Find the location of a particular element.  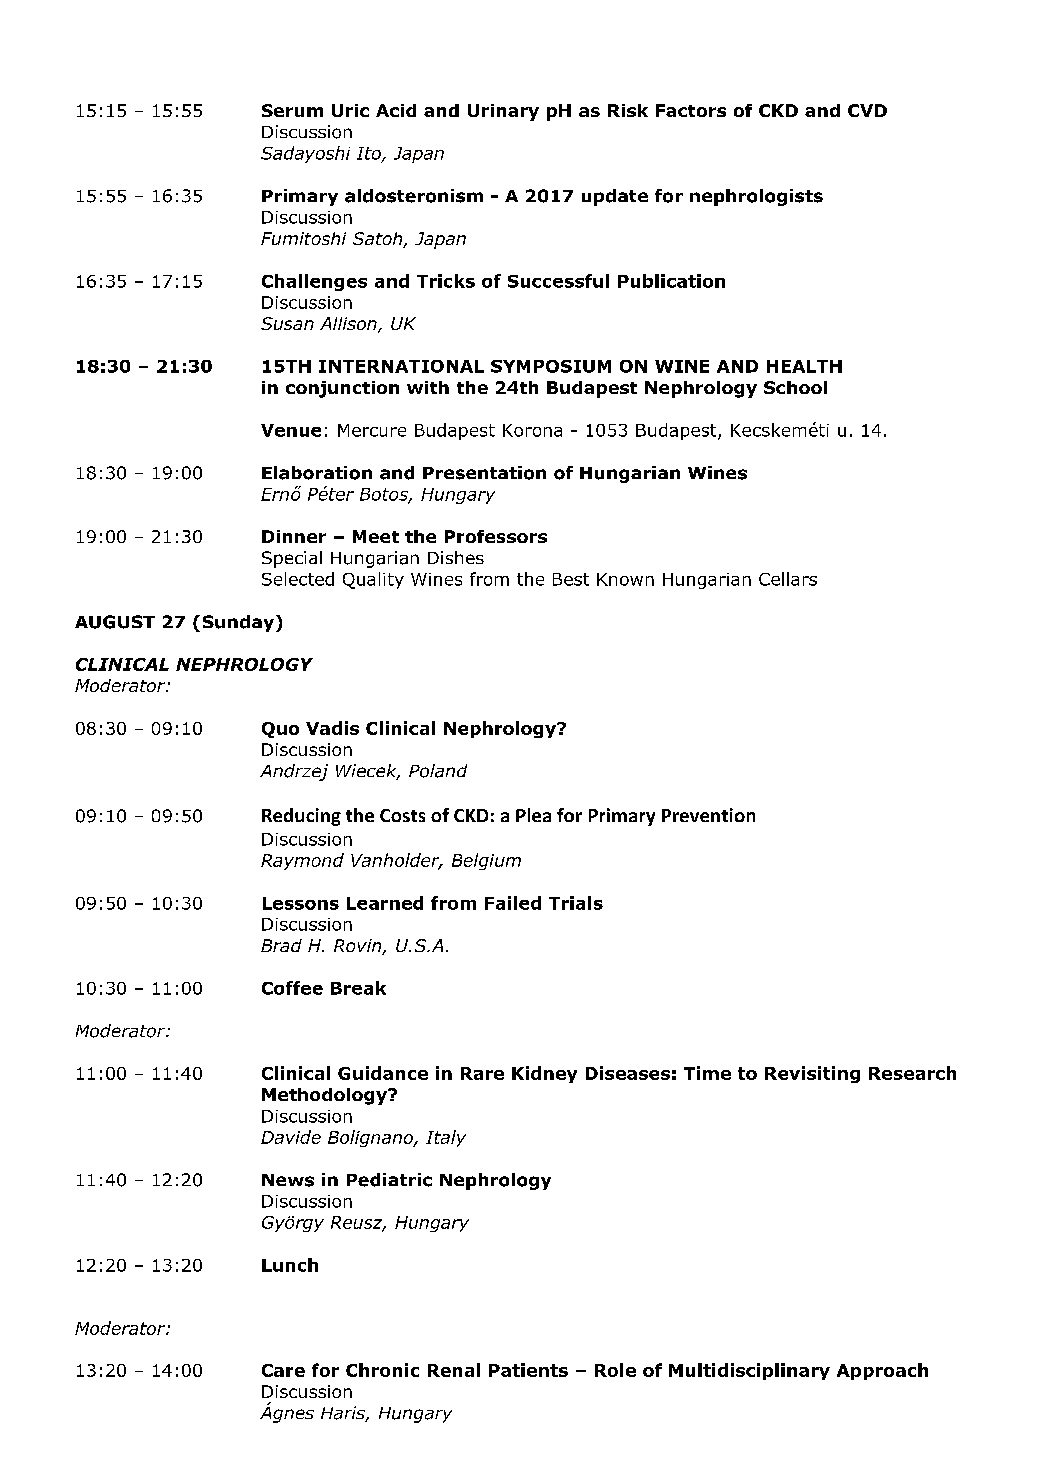

Prevention is located at coordinates (708, 815).
